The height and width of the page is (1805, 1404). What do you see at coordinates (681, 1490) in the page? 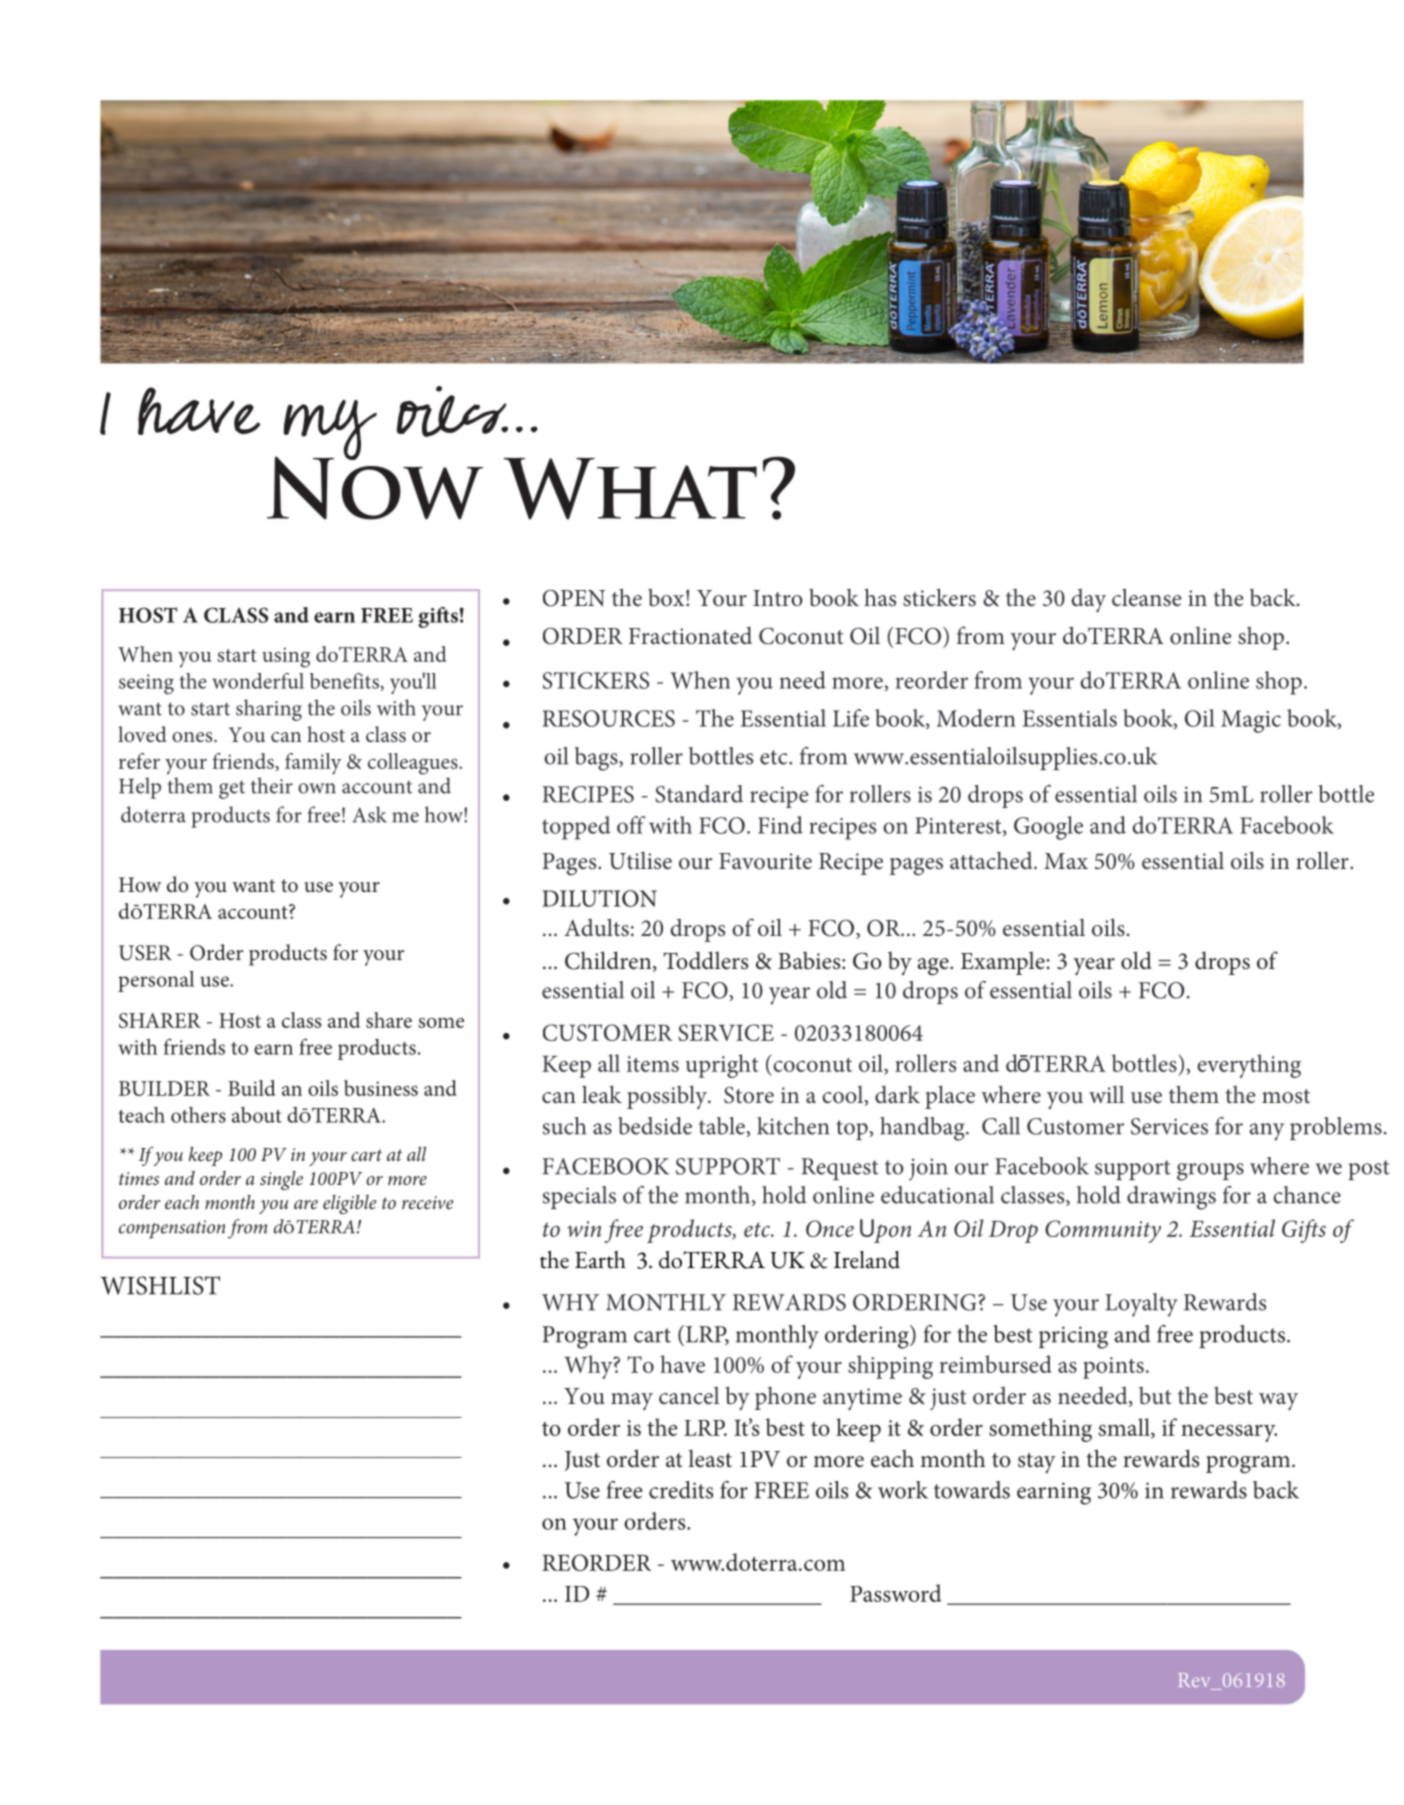
I see `credits` at bounding box center [681, 1490].
